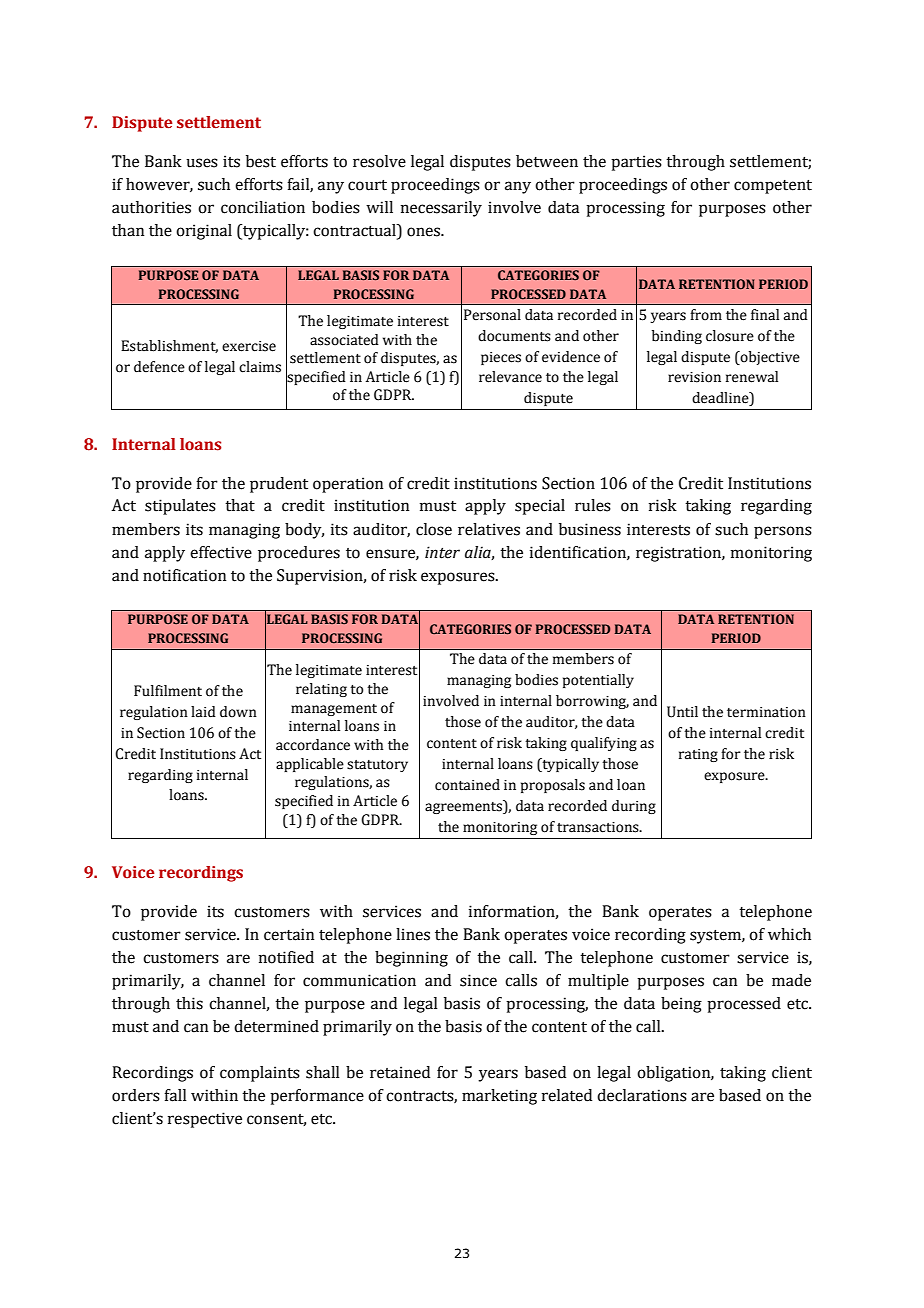 This screenshot has width=924, height=1308. I want to click on Fulfilment, so click(168, 691).
